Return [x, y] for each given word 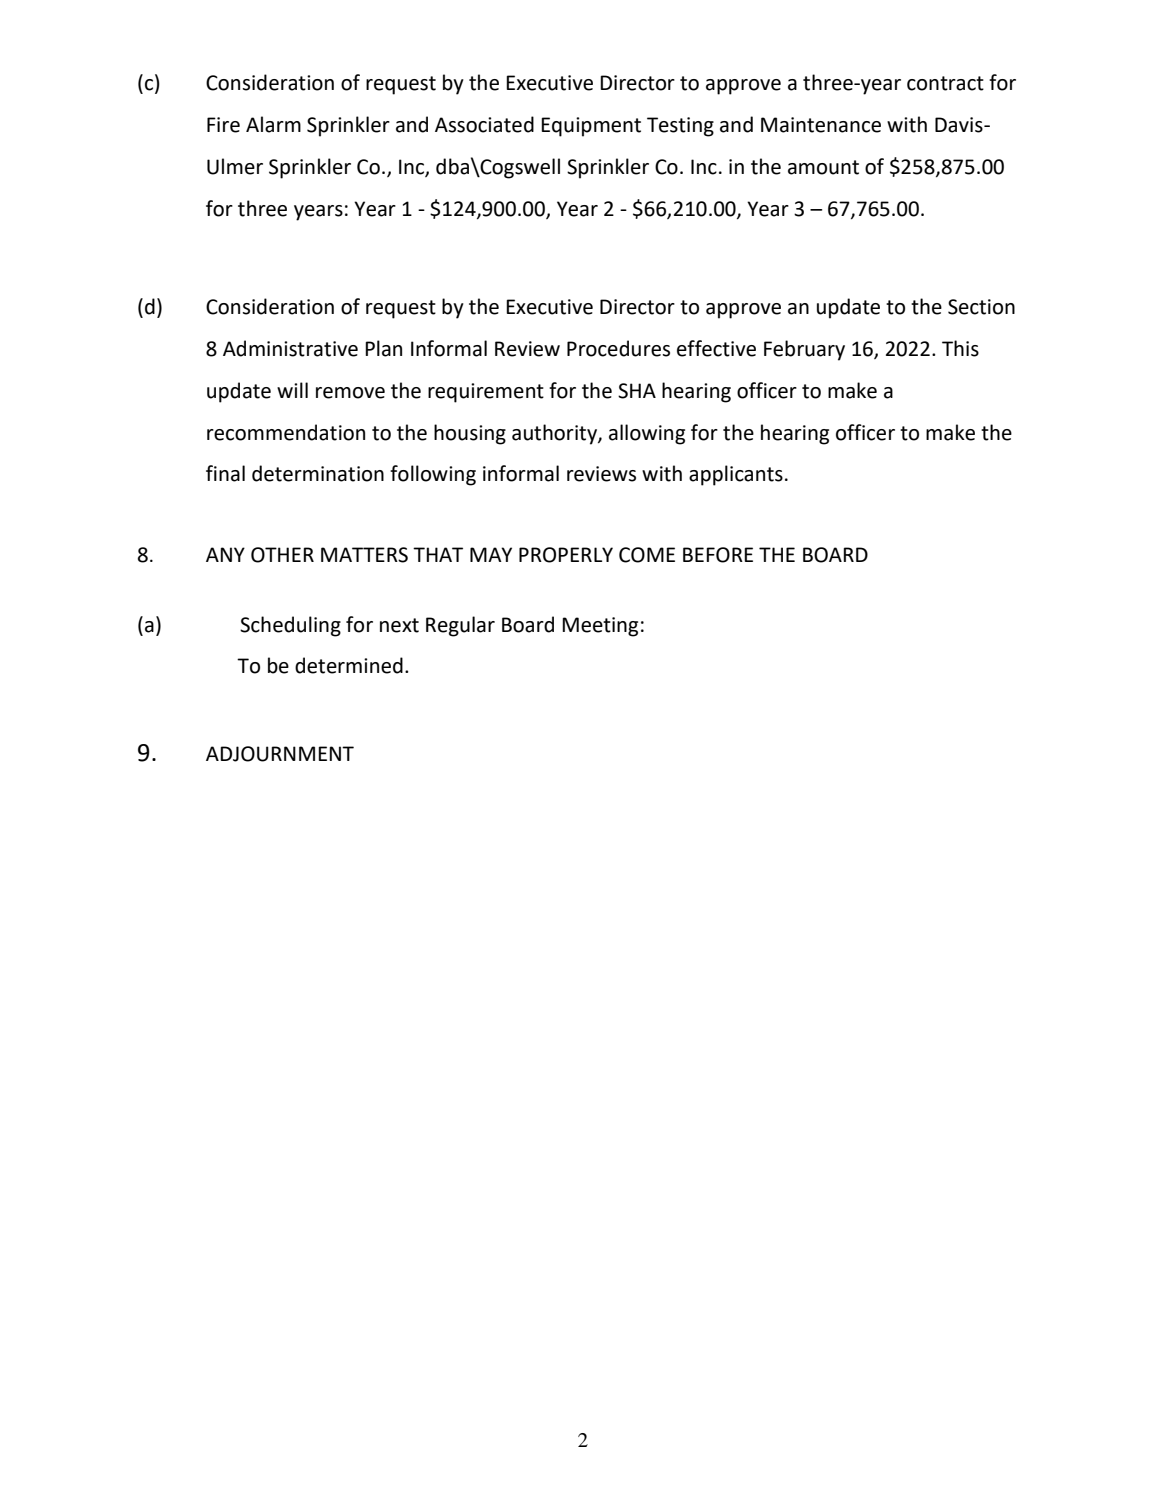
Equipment [591, 127]
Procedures [618, 348]
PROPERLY [566, 555]
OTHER [282, 555]
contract [945, 83]
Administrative [290, 348]
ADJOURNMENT [280, 754]
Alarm [273, 124]
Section [981, 307]
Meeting [600, 627]
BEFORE [718, 555]
